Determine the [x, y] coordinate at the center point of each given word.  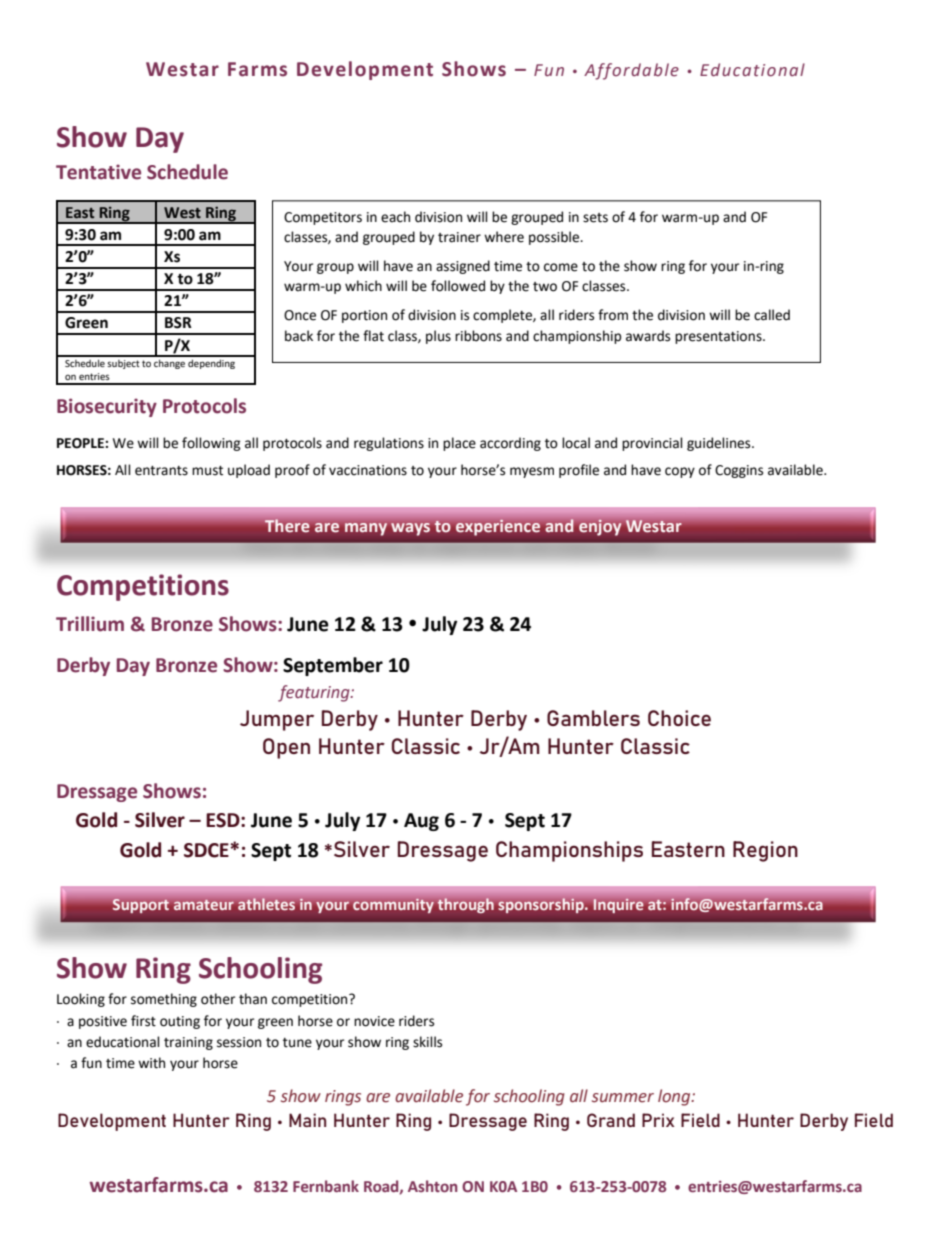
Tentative [98, 172]
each [395, 217]
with [151, 1063]
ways [410, 529]
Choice [679, 718]
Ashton [433, 1186]
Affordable [631, 71]
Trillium [90, 624]
